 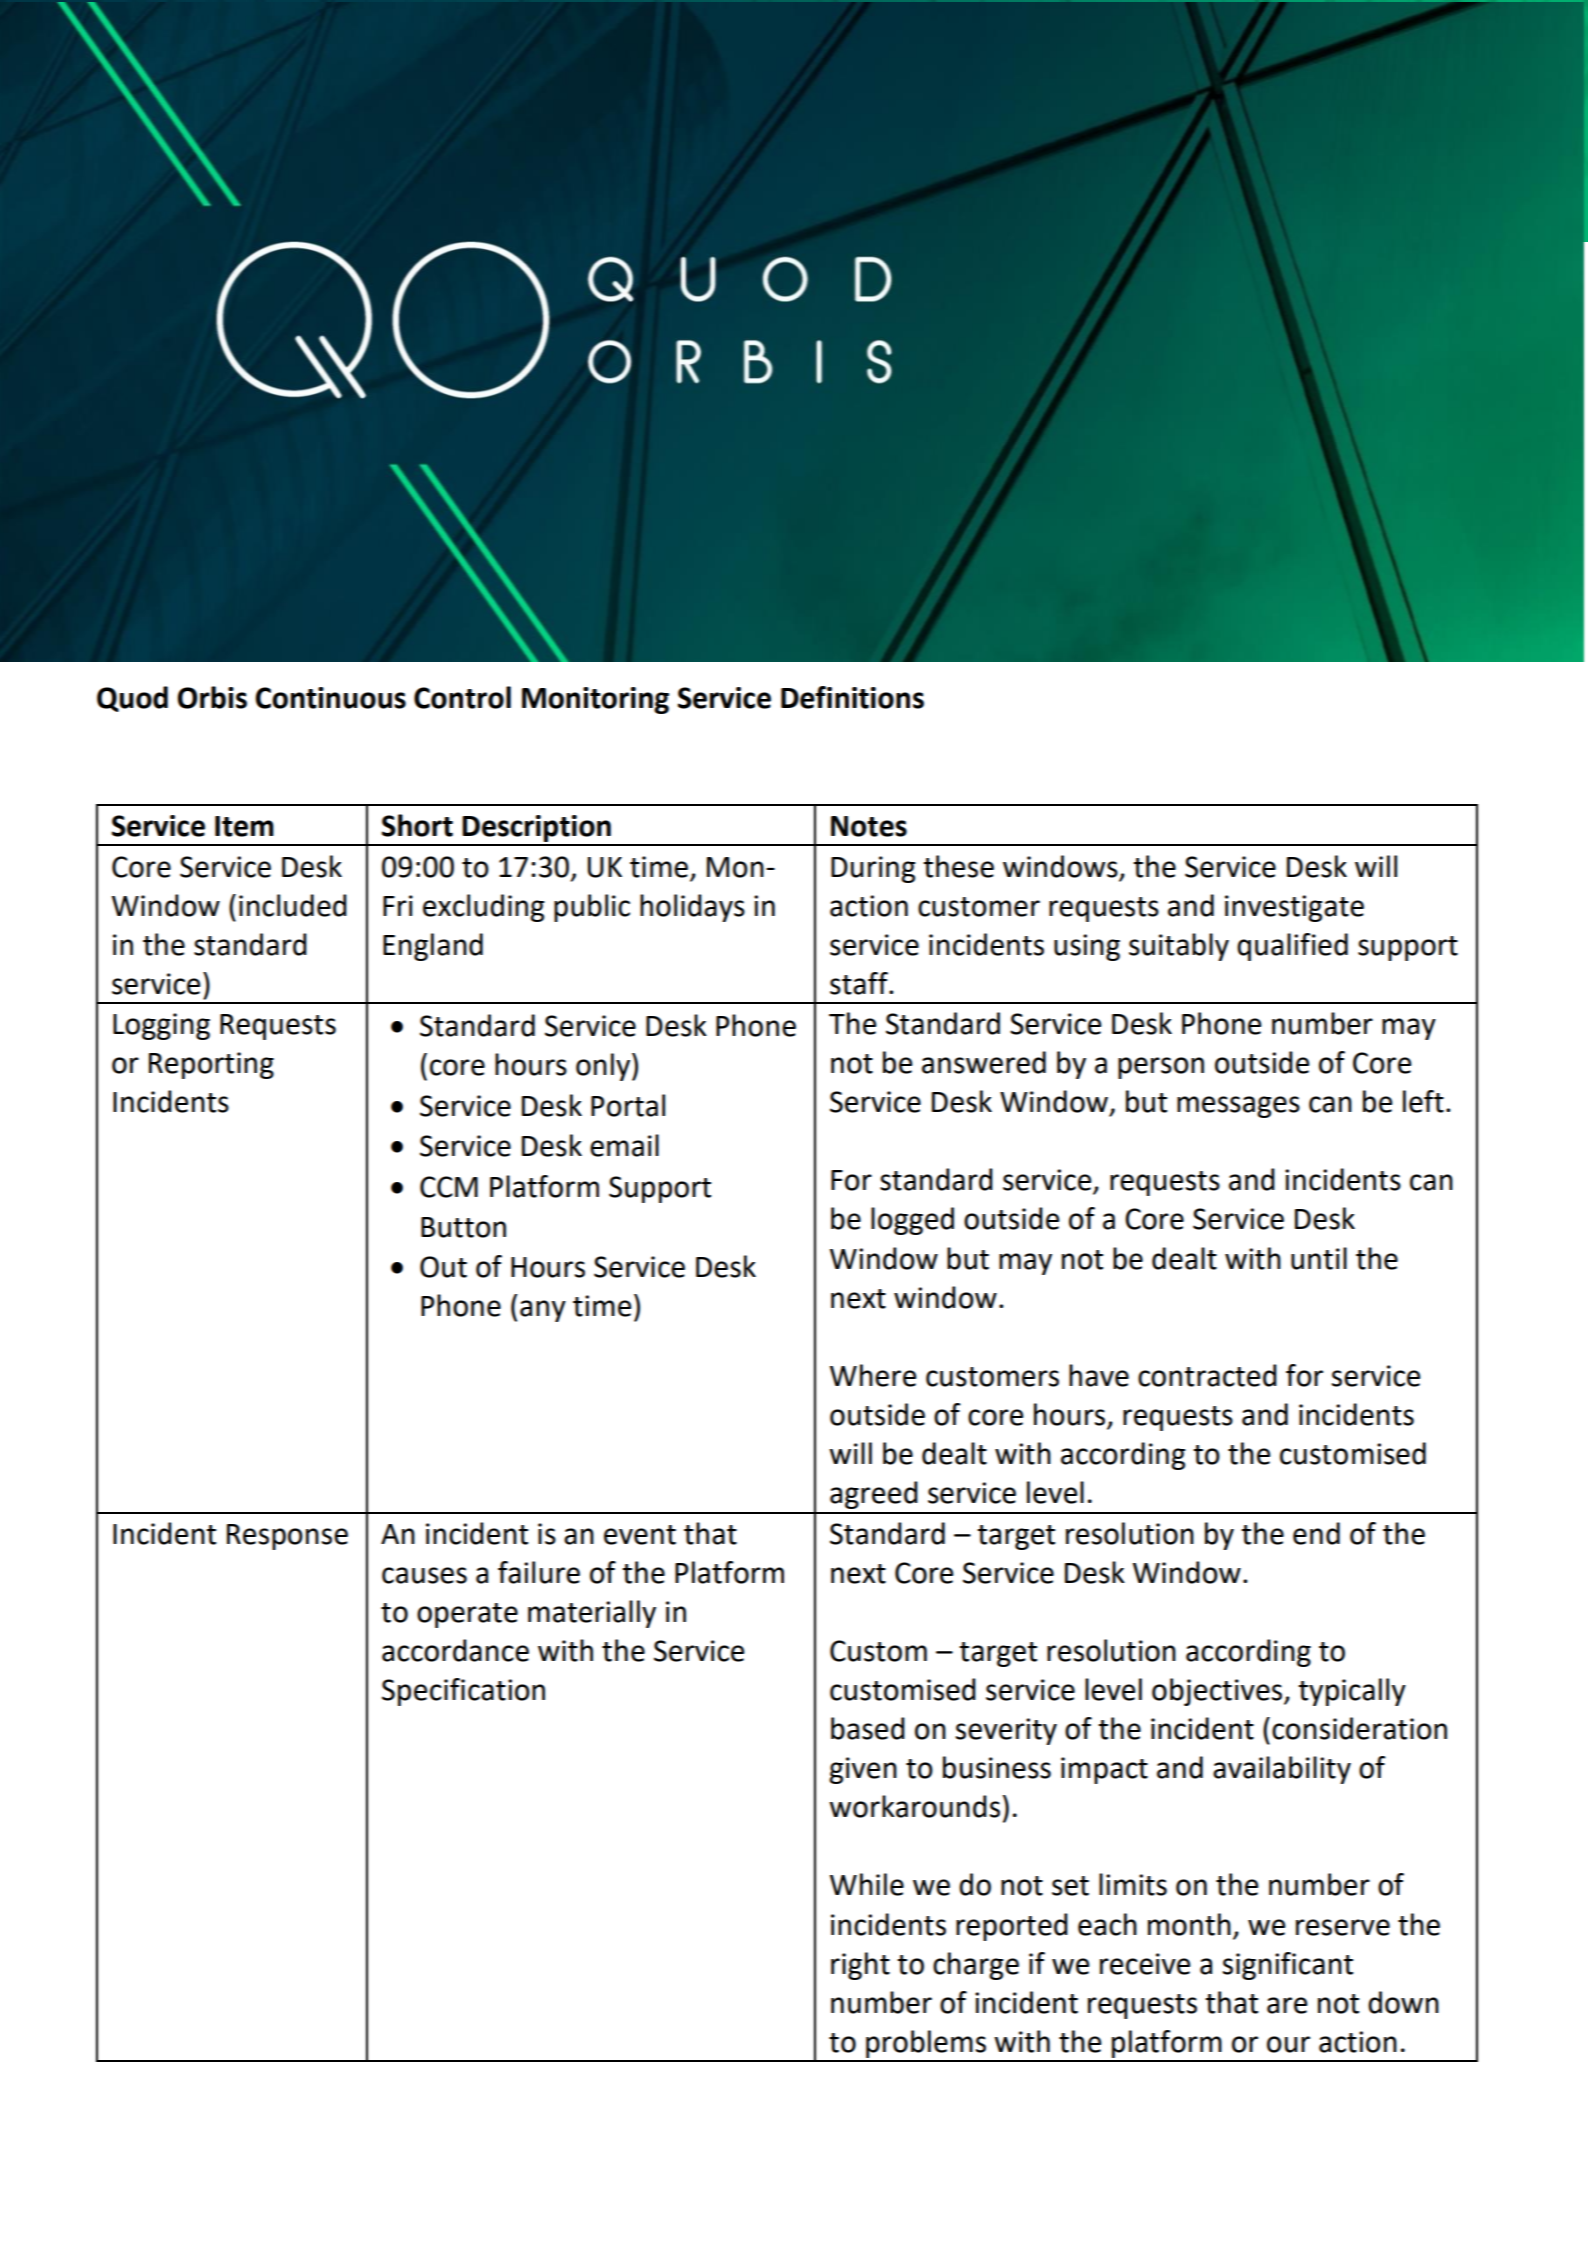 I want to click on investigate, so click(x=1294, y=908).
